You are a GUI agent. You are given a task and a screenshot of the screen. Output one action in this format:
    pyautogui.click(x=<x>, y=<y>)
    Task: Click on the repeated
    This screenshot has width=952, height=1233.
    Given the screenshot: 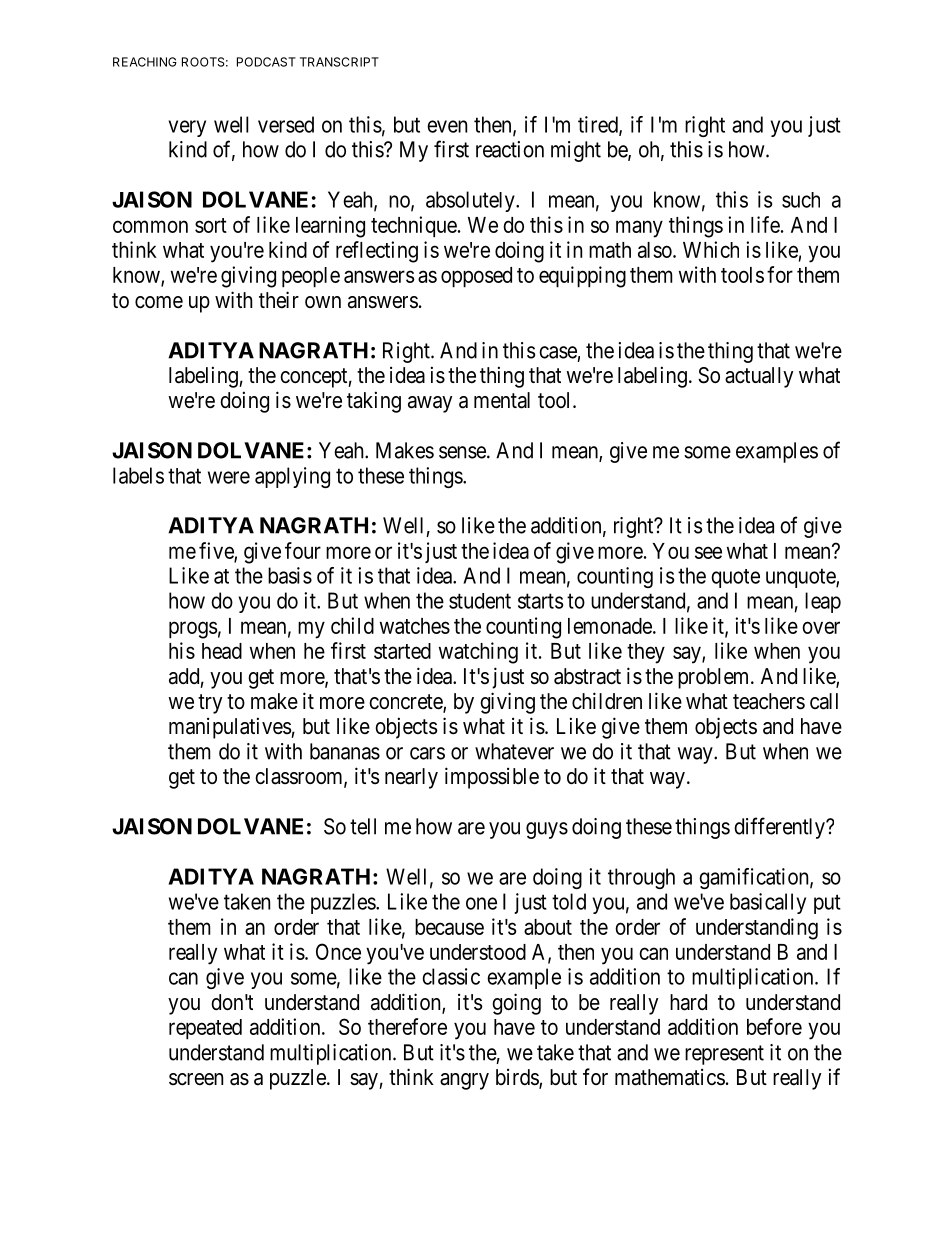 What is the action you would take?
    pyautogui.click(x=205, y=1029)
